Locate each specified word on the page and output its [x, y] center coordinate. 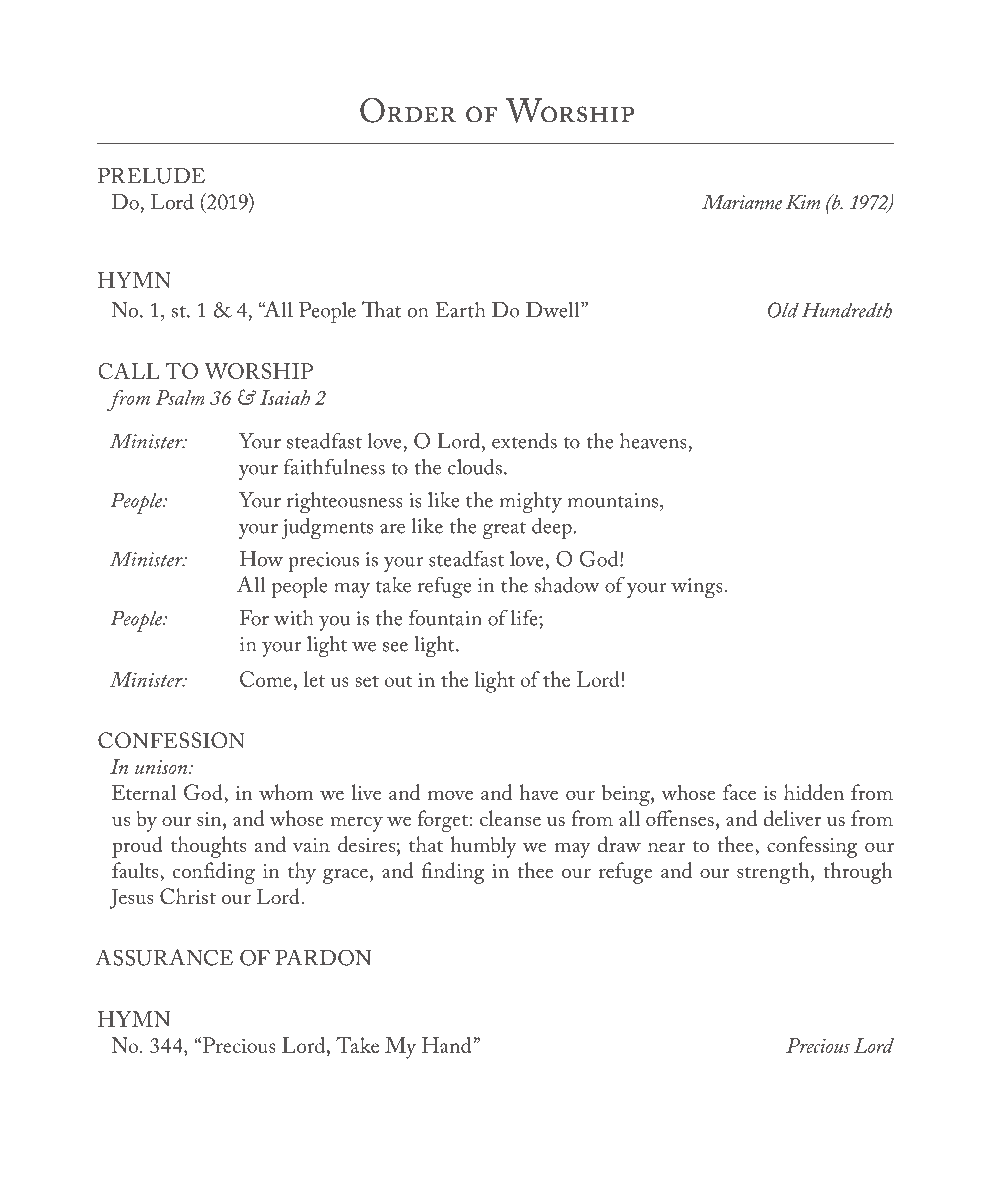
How [261, 559]
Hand [446, 1045]
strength [774, 873]
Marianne [742, 202]
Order [408, 110]
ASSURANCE [164, 957]
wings [697, 588]
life [525, 617]
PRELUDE [151, 176]
